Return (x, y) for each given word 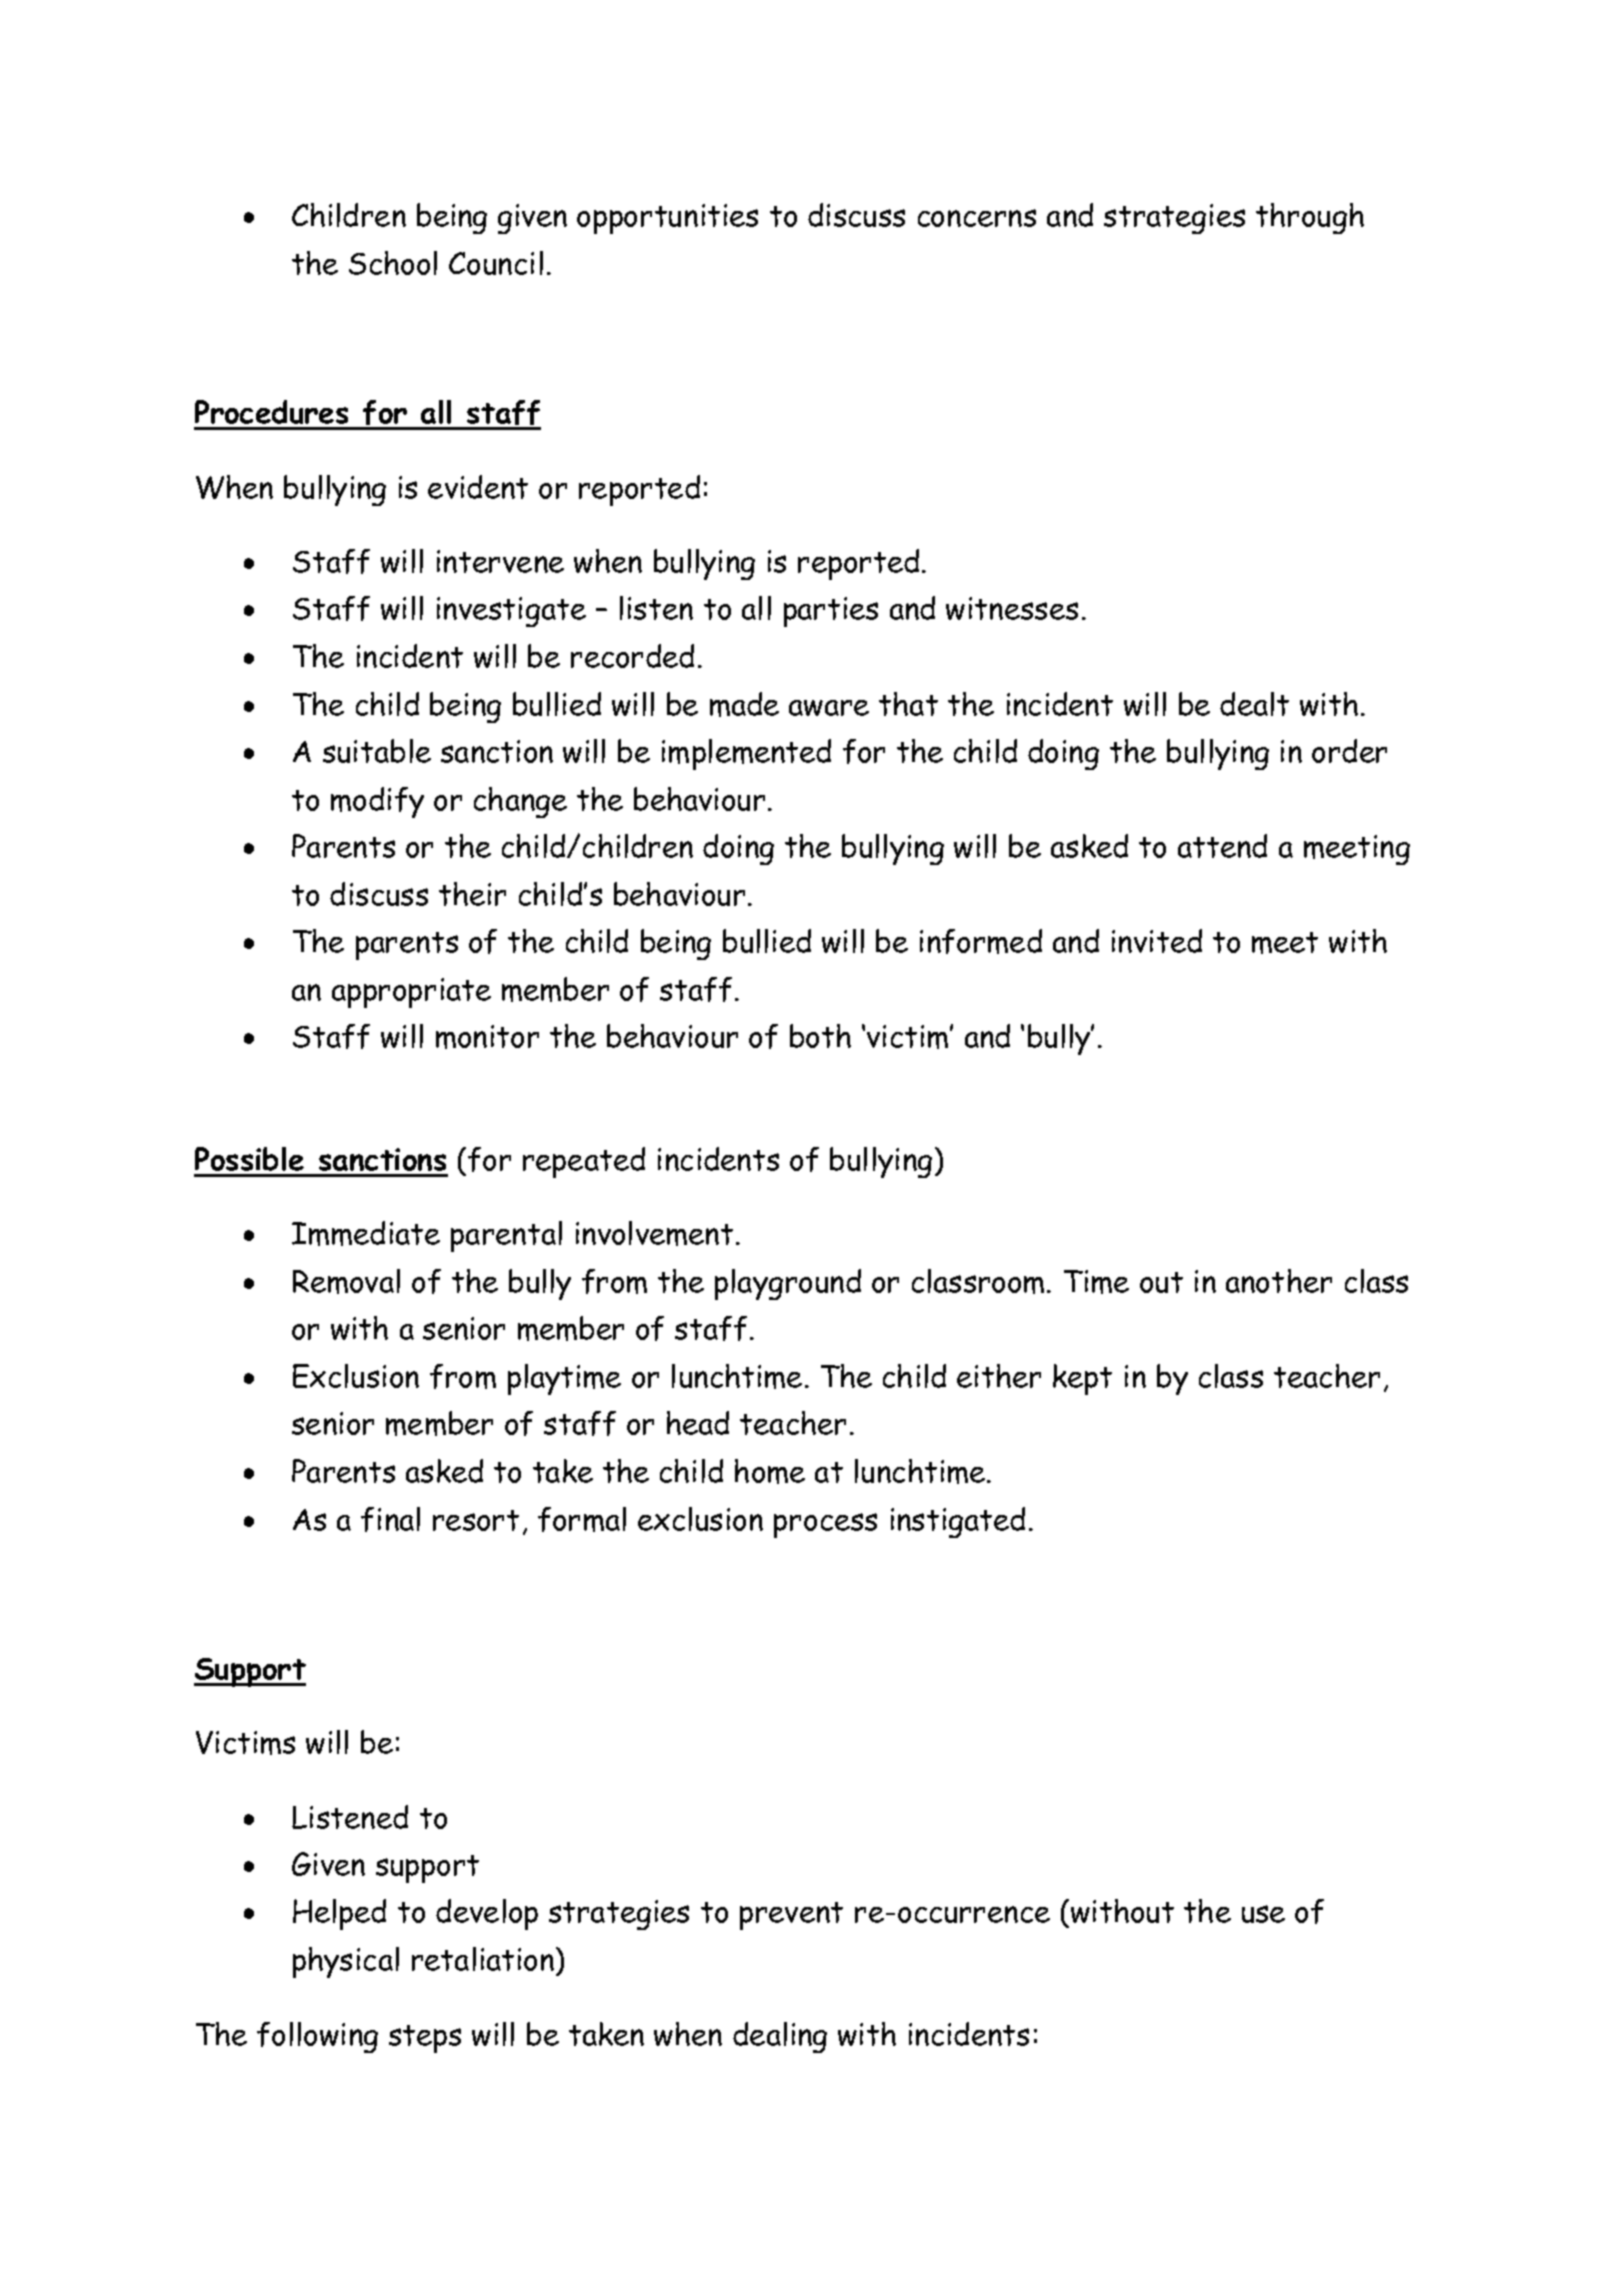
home (770, 1471)
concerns (977, 218)
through (1310, 218)
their (472, 894)
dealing (780, 2037)
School (393, 263)
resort (476, 1520)
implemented (746, 754)
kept (1082, 1379)
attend (1222, 846)
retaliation (483, 1959)
